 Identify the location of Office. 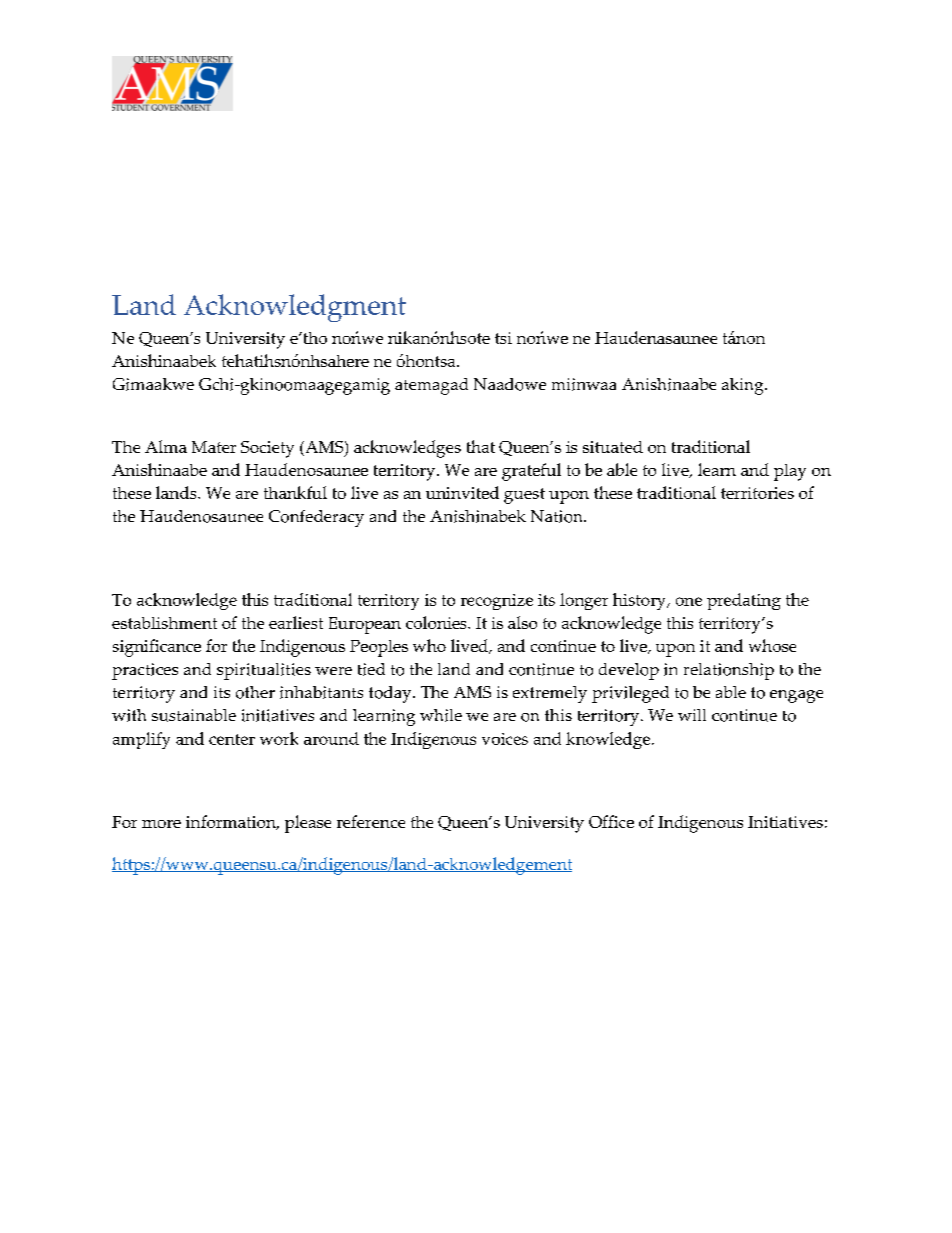
(611, 821).
